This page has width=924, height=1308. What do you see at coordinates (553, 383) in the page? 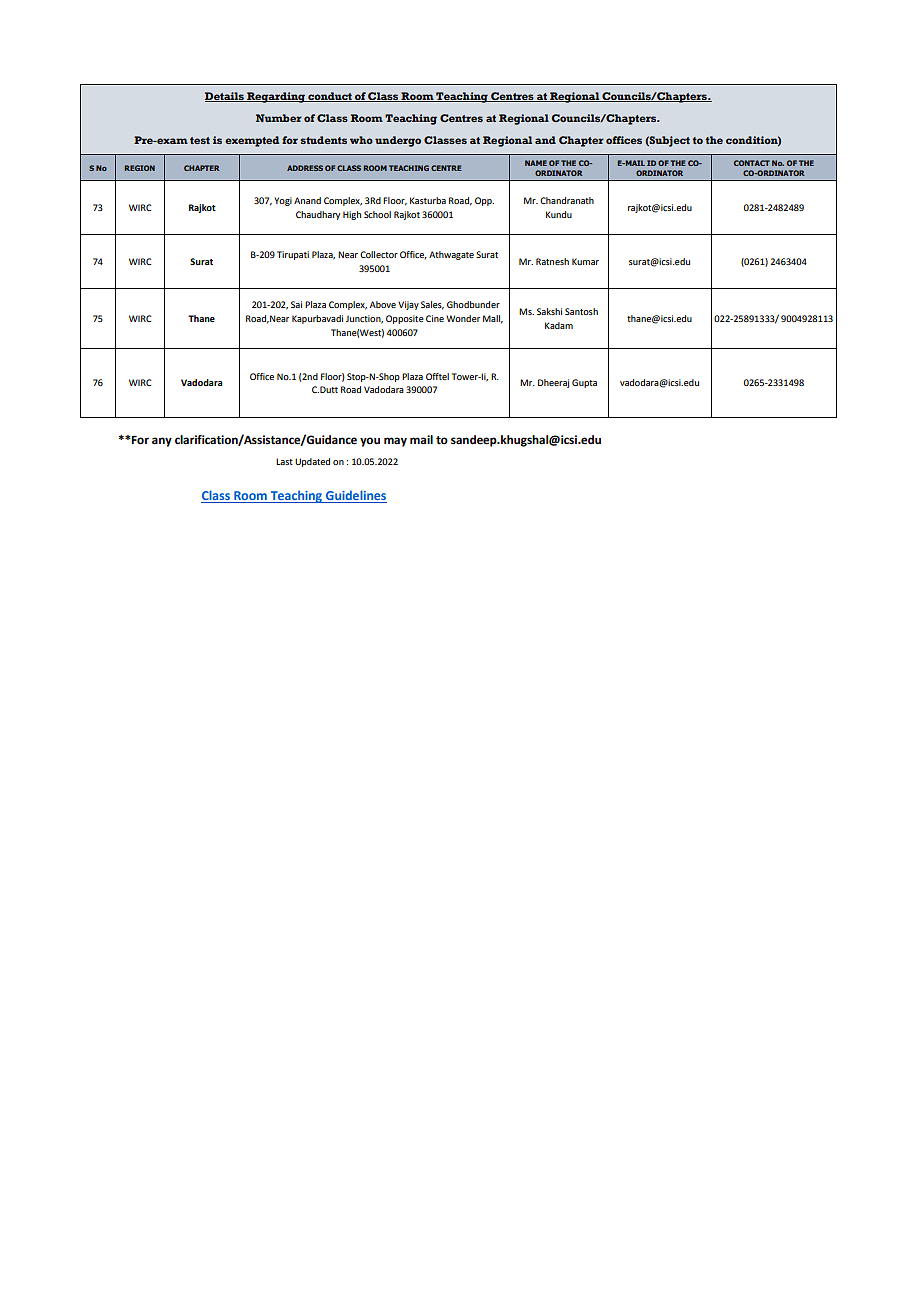
I see `Dheeraj` at bounding box center [553, 383].
